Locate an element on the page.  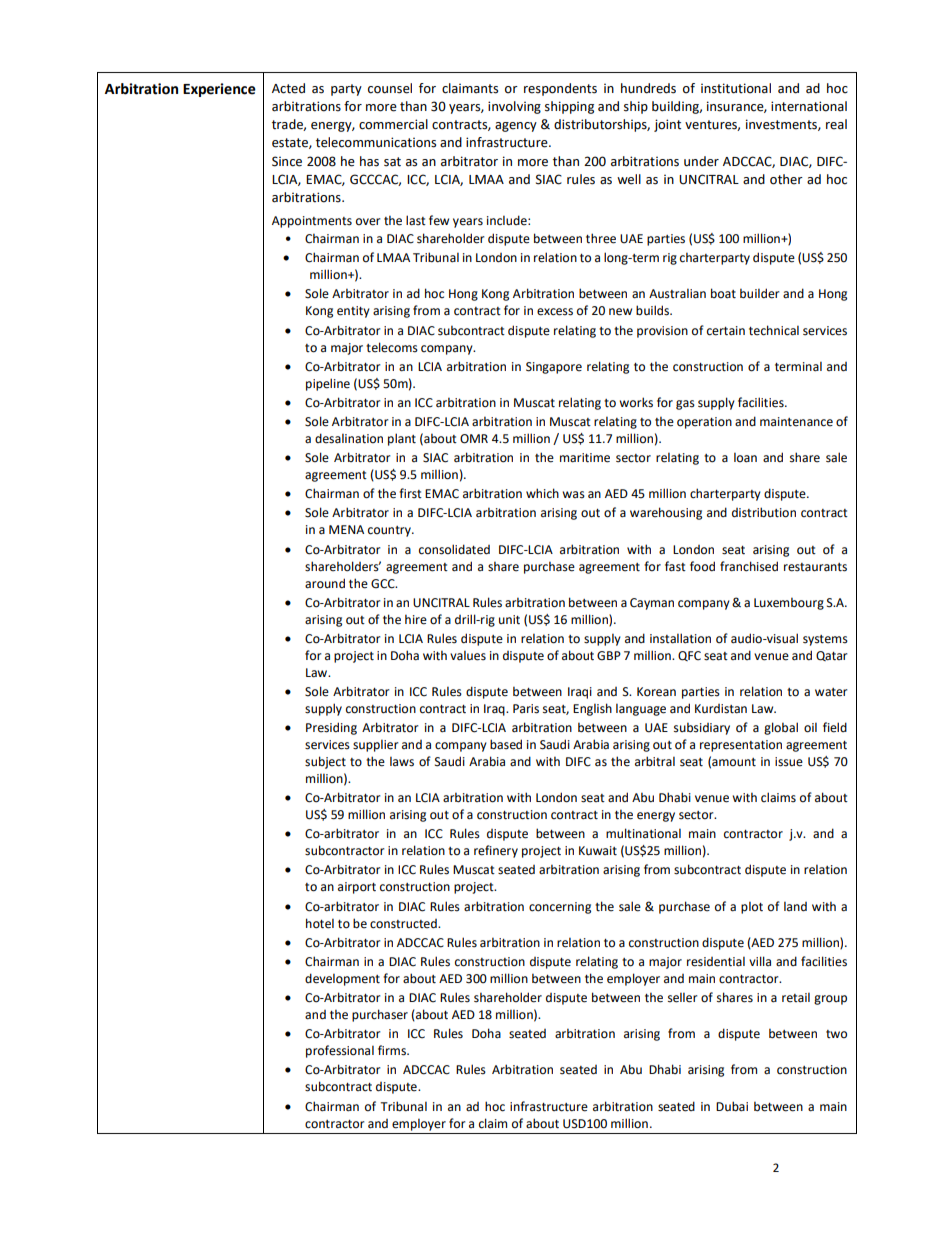
professional is located at coordinates (340, 1051).
